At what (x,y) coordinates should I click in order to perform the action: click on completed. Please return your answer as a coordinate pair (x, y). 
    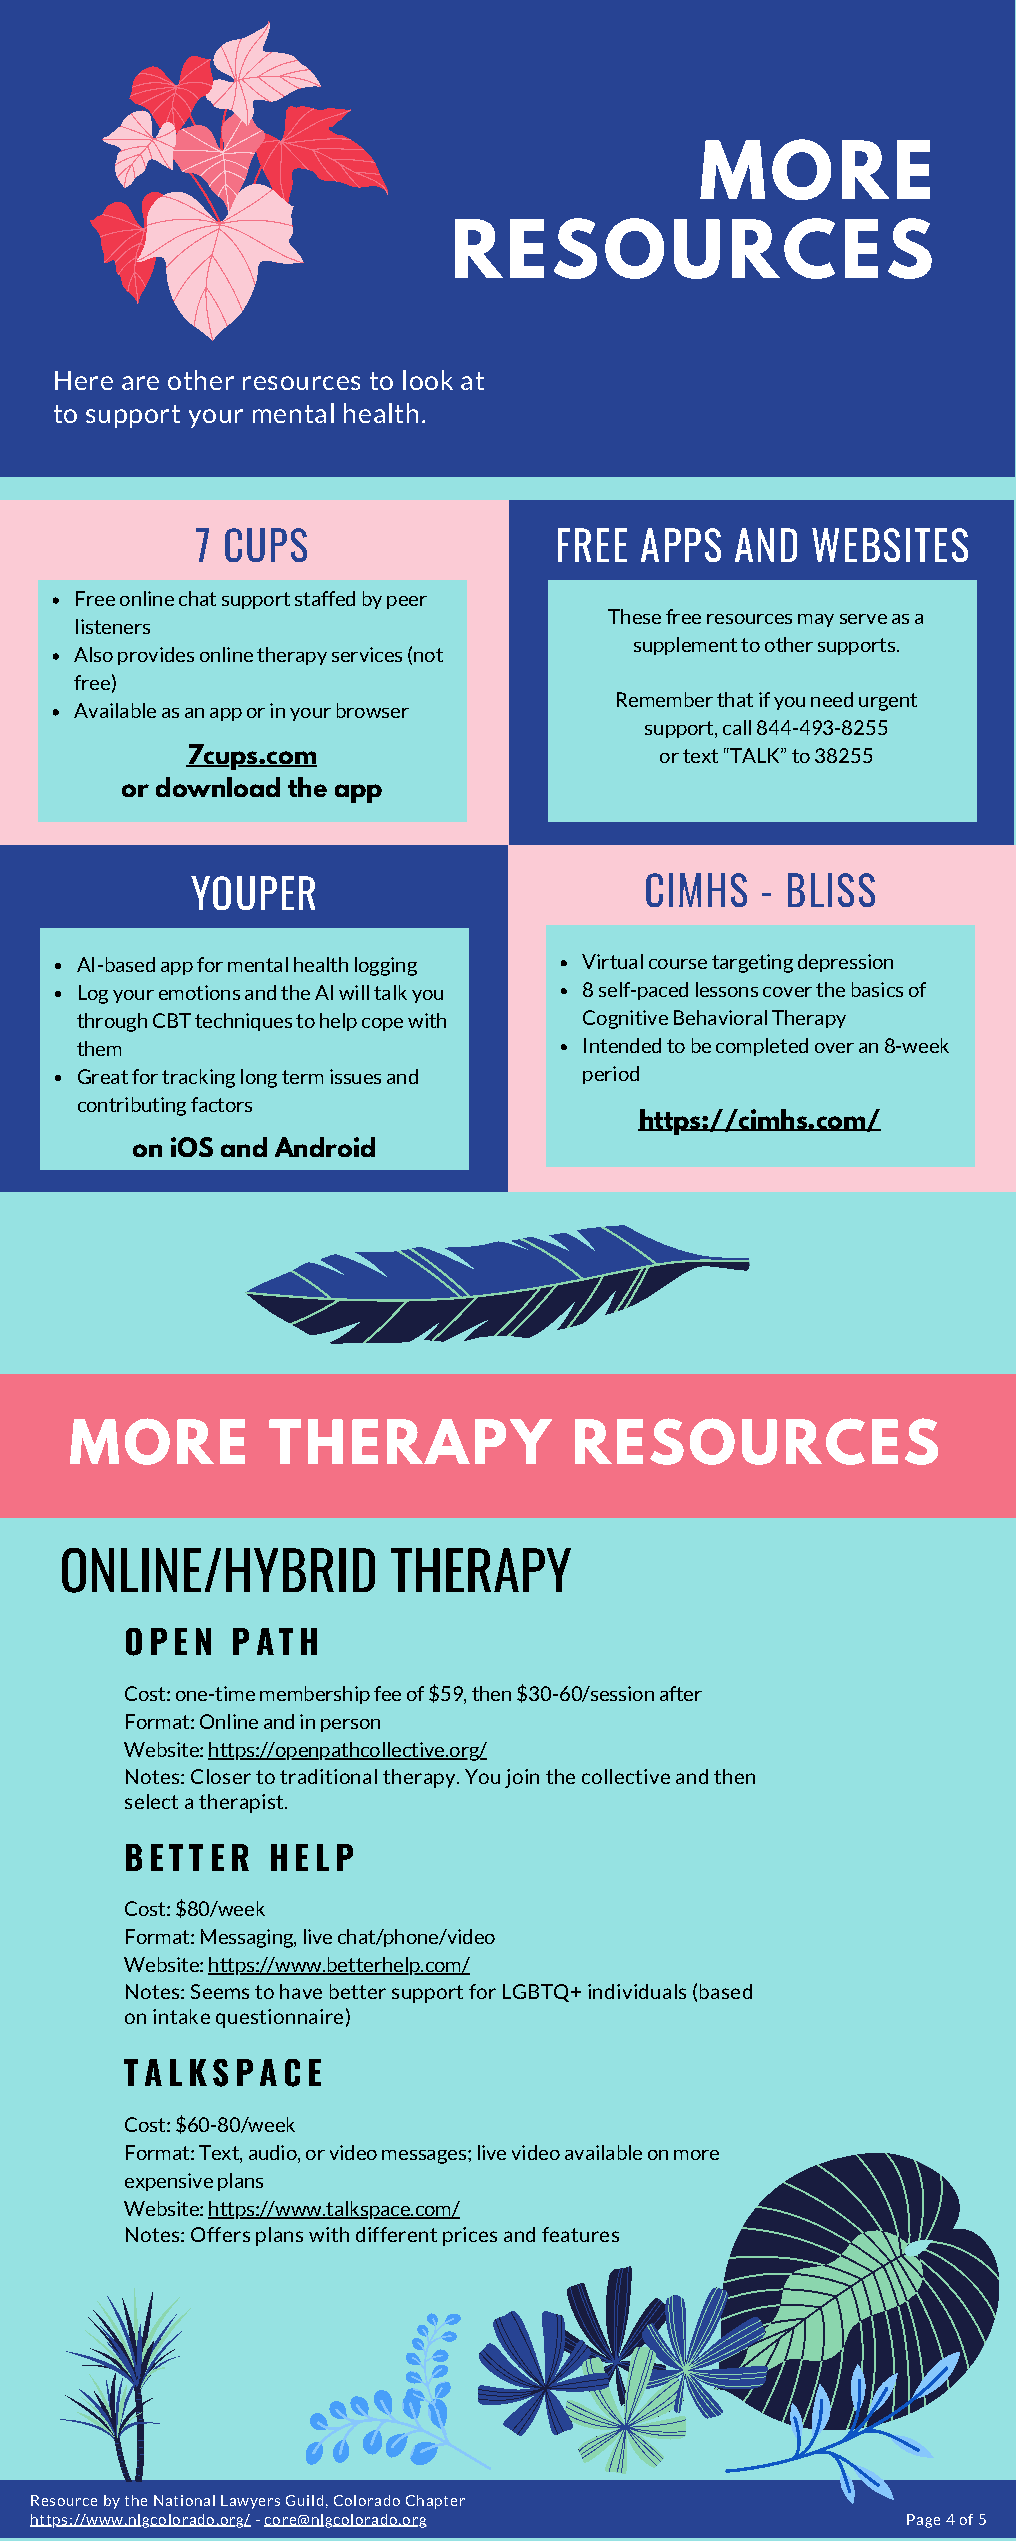
    Looking at the image, I should click on (762, 1047).
